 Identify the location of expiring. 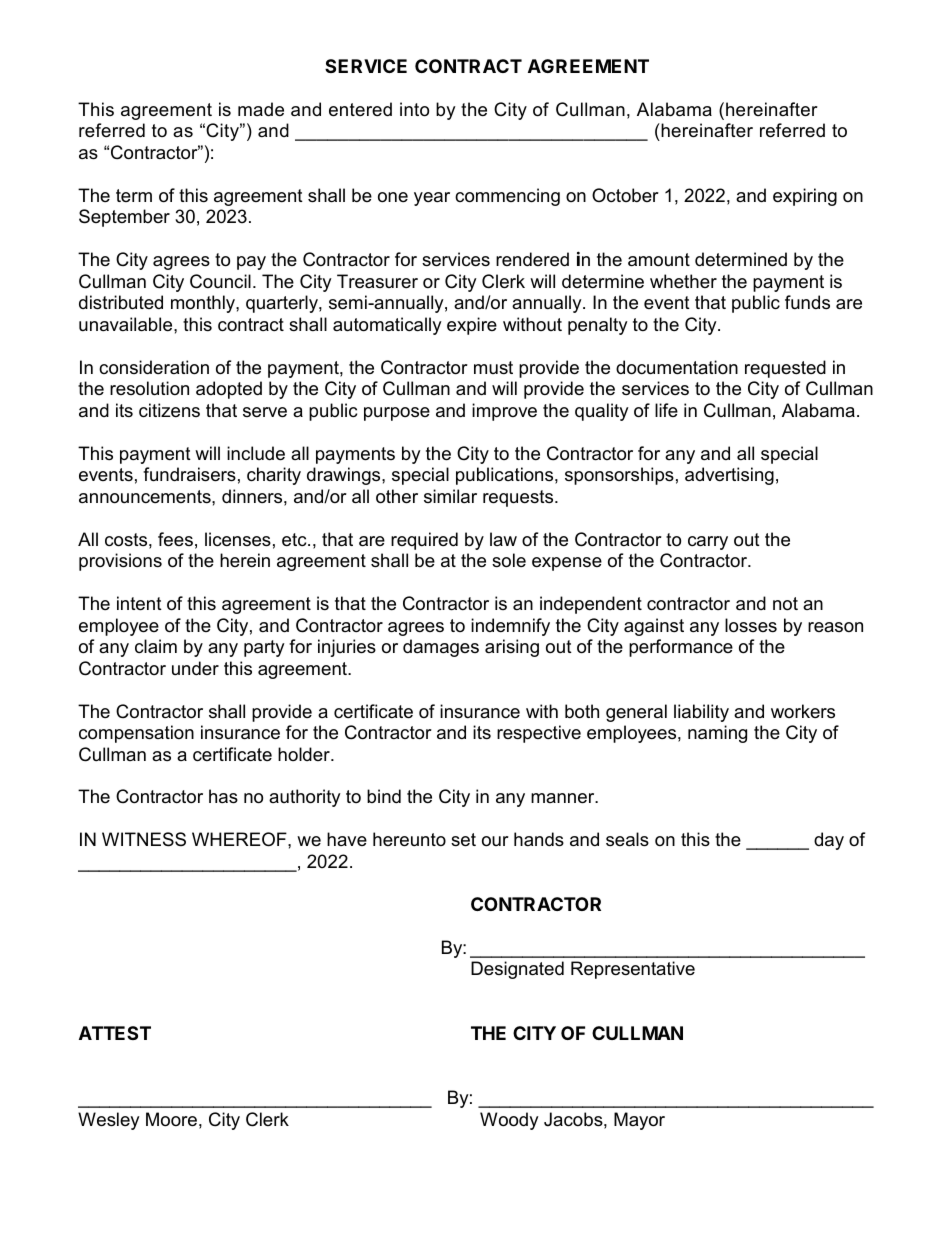
(805, 197).
